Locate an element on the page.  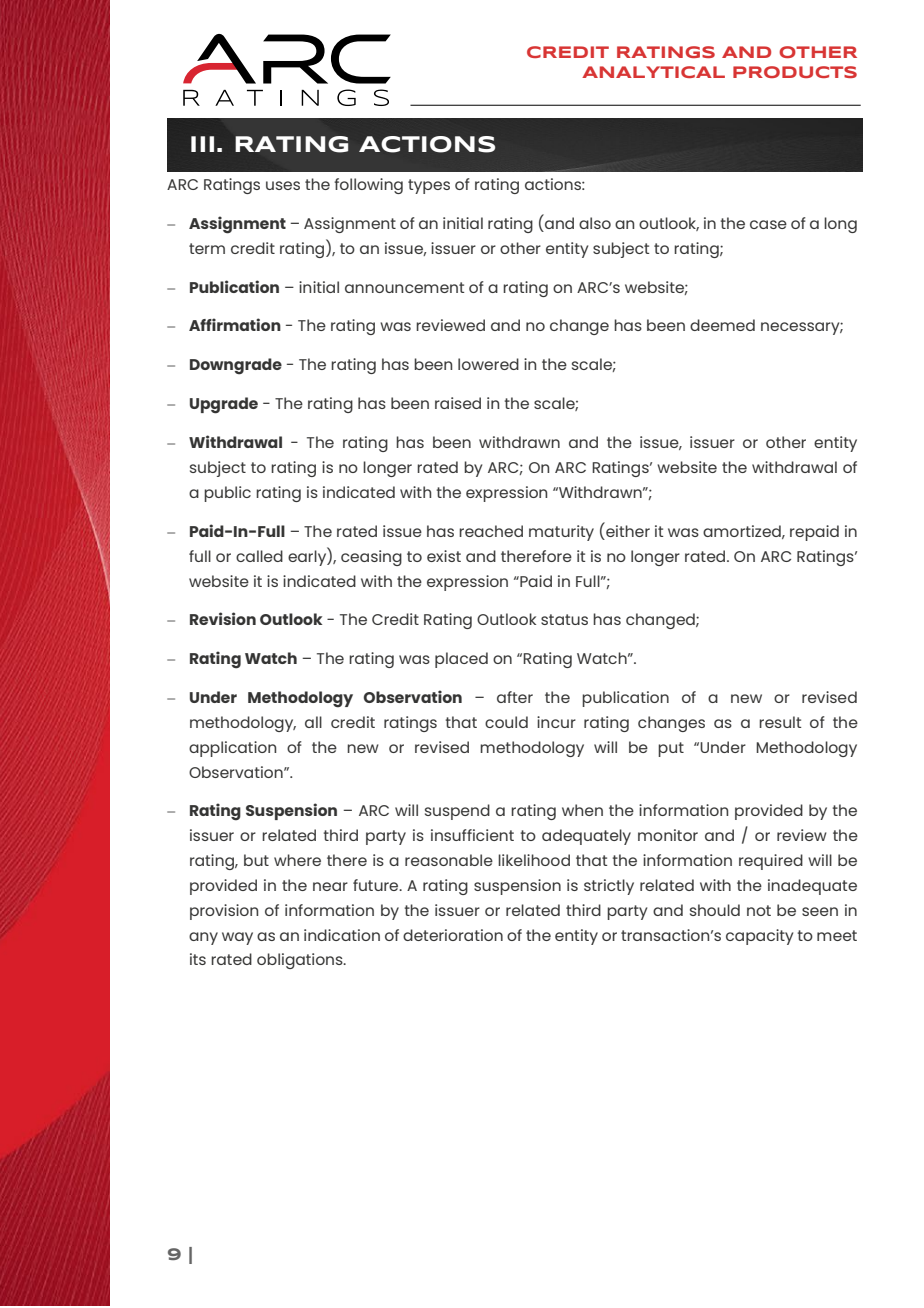
deterioration is located at coordinates (453, 935).
